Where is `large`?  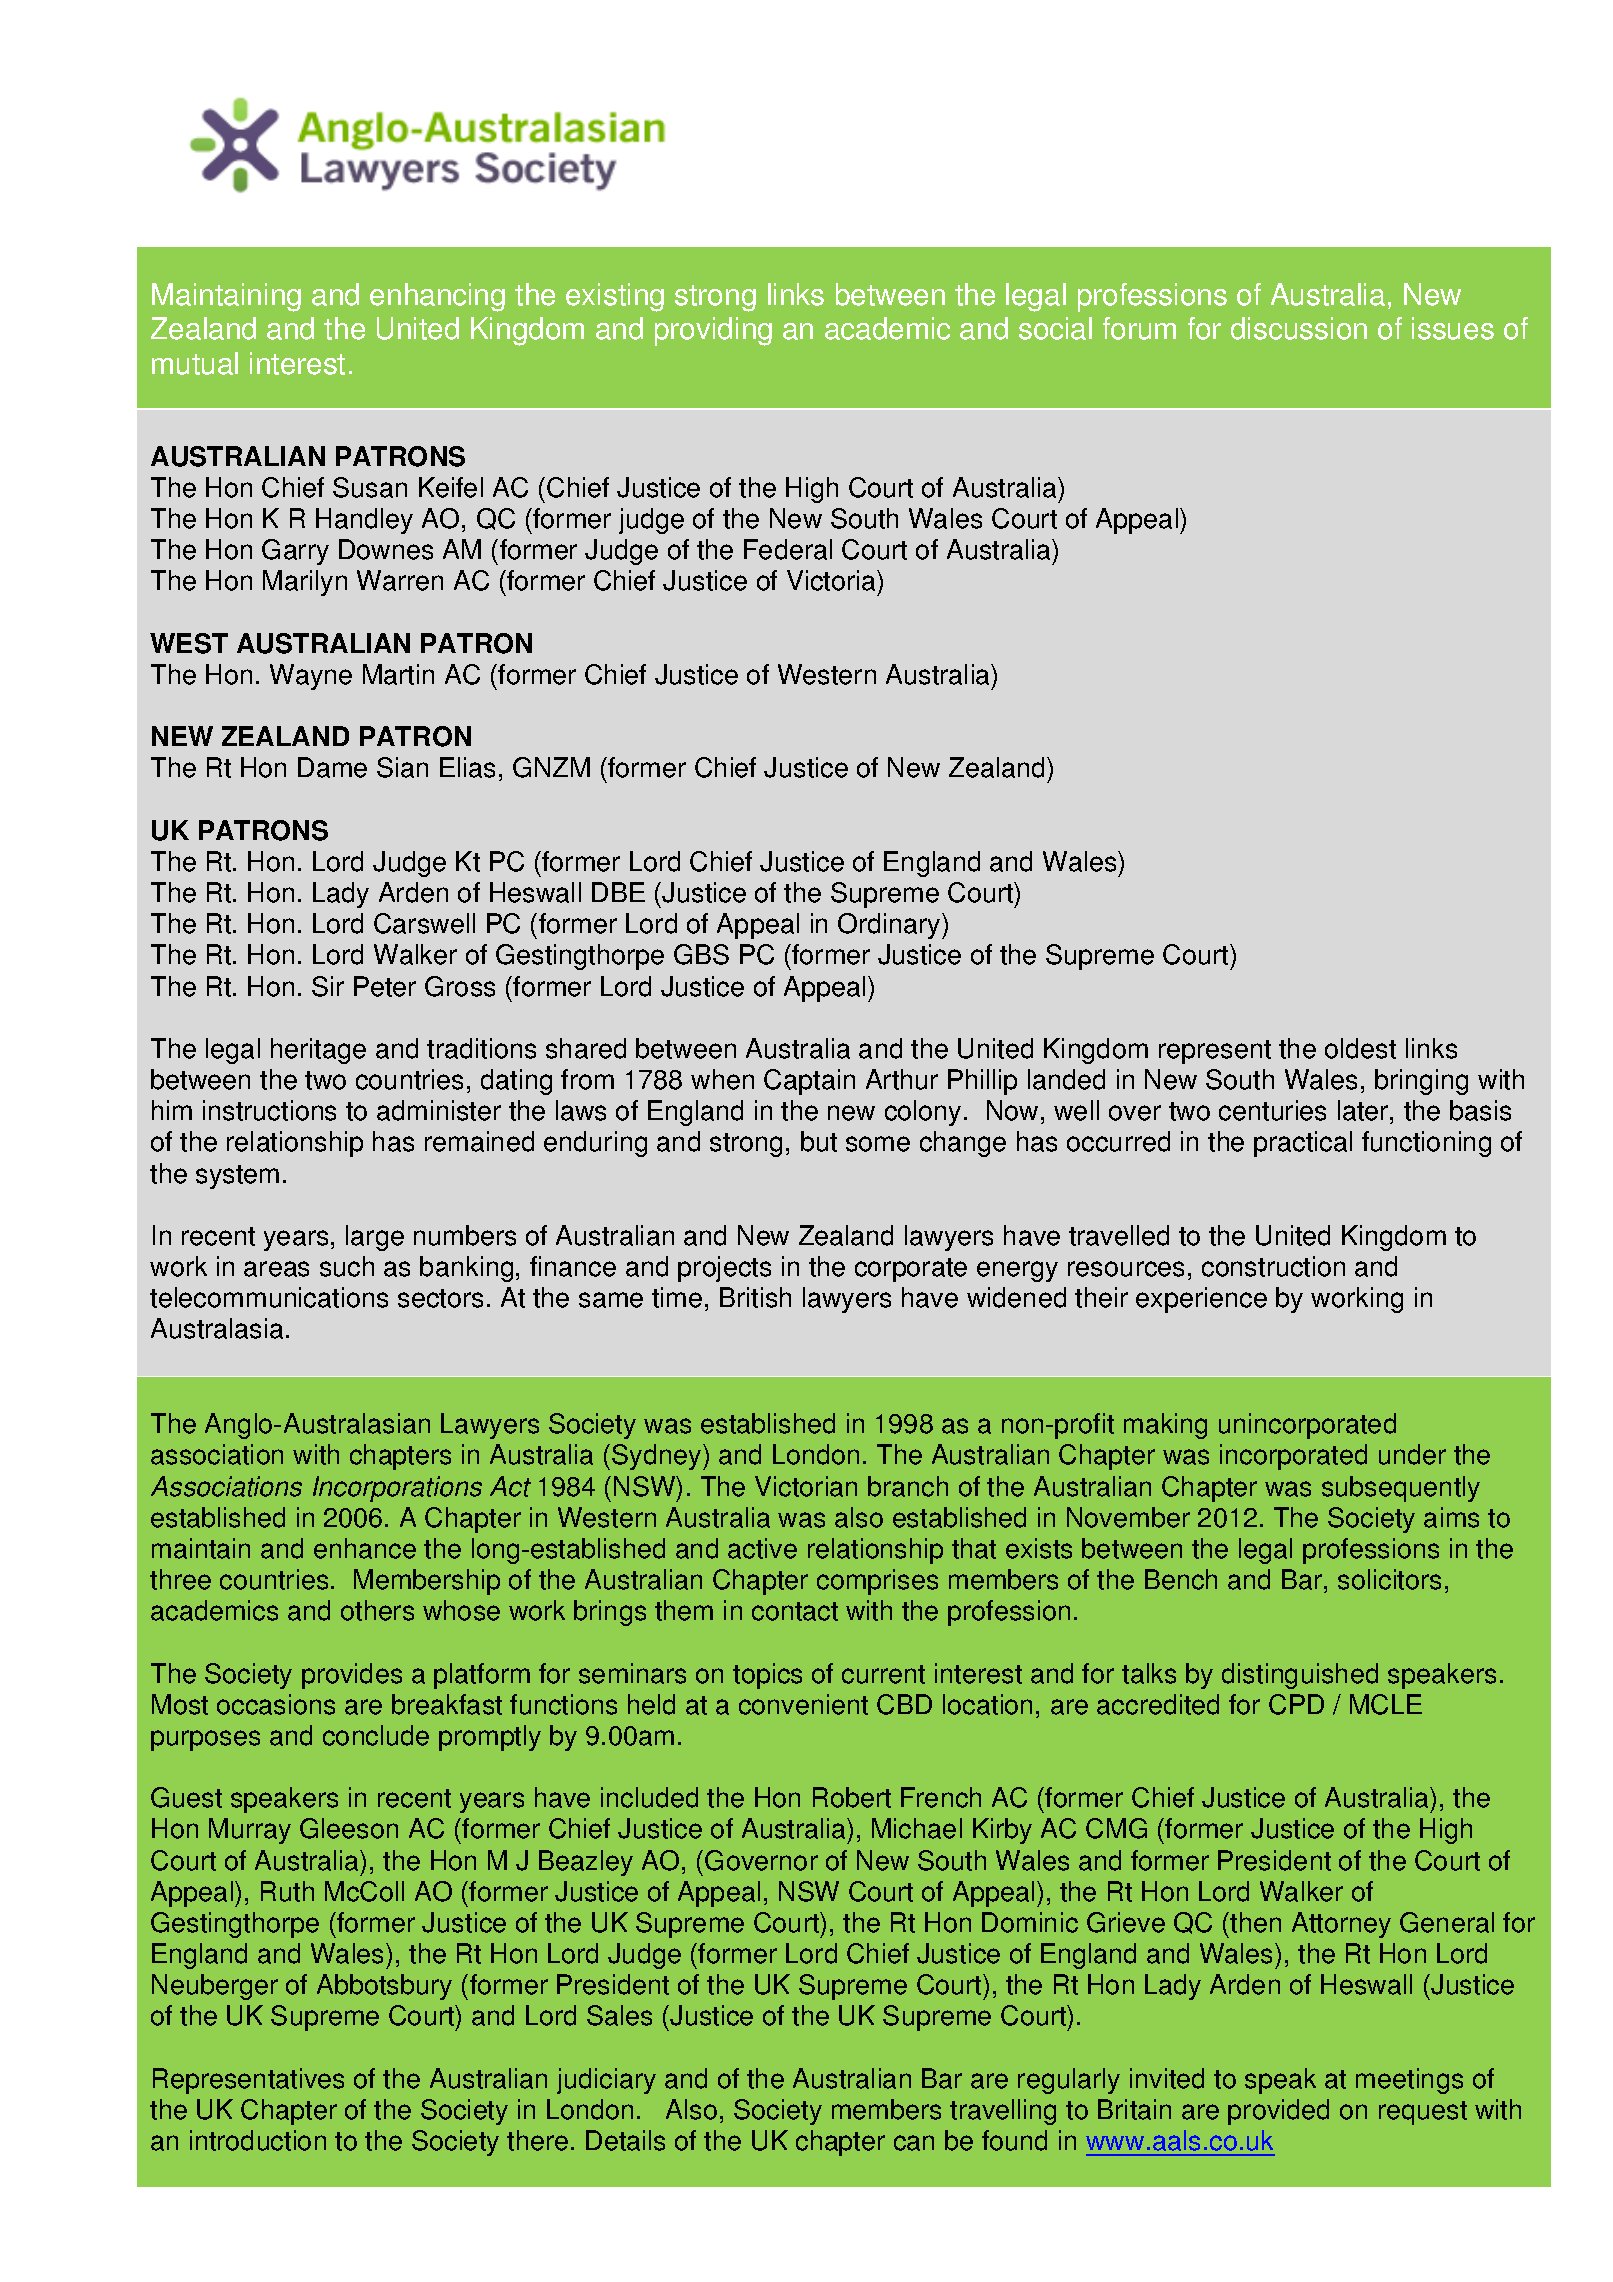 large is located at coordinates (375, 1238).
